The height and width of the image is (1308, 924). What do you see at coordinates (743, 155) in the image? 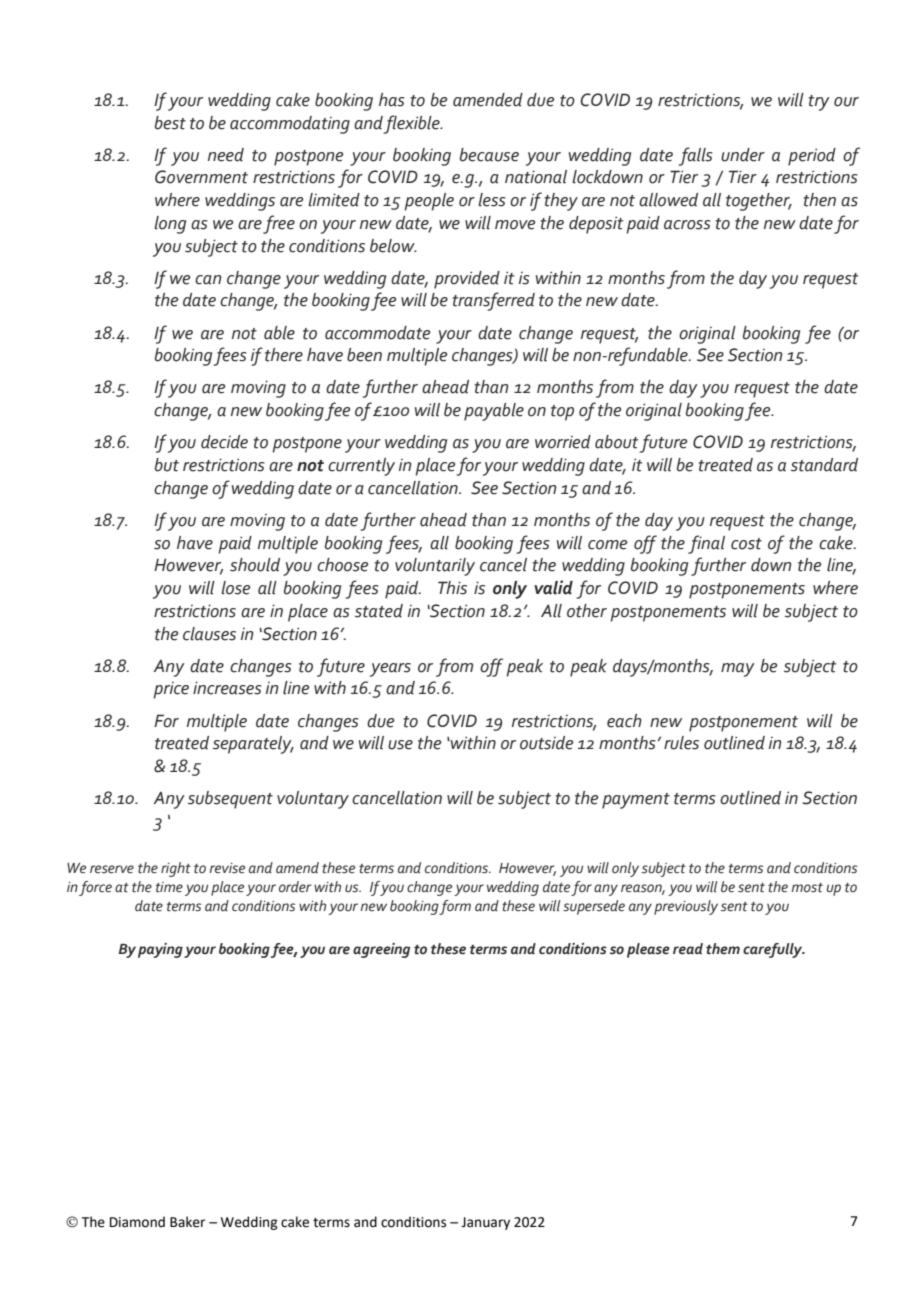
I see `under` at bounding box center [743, 155].
